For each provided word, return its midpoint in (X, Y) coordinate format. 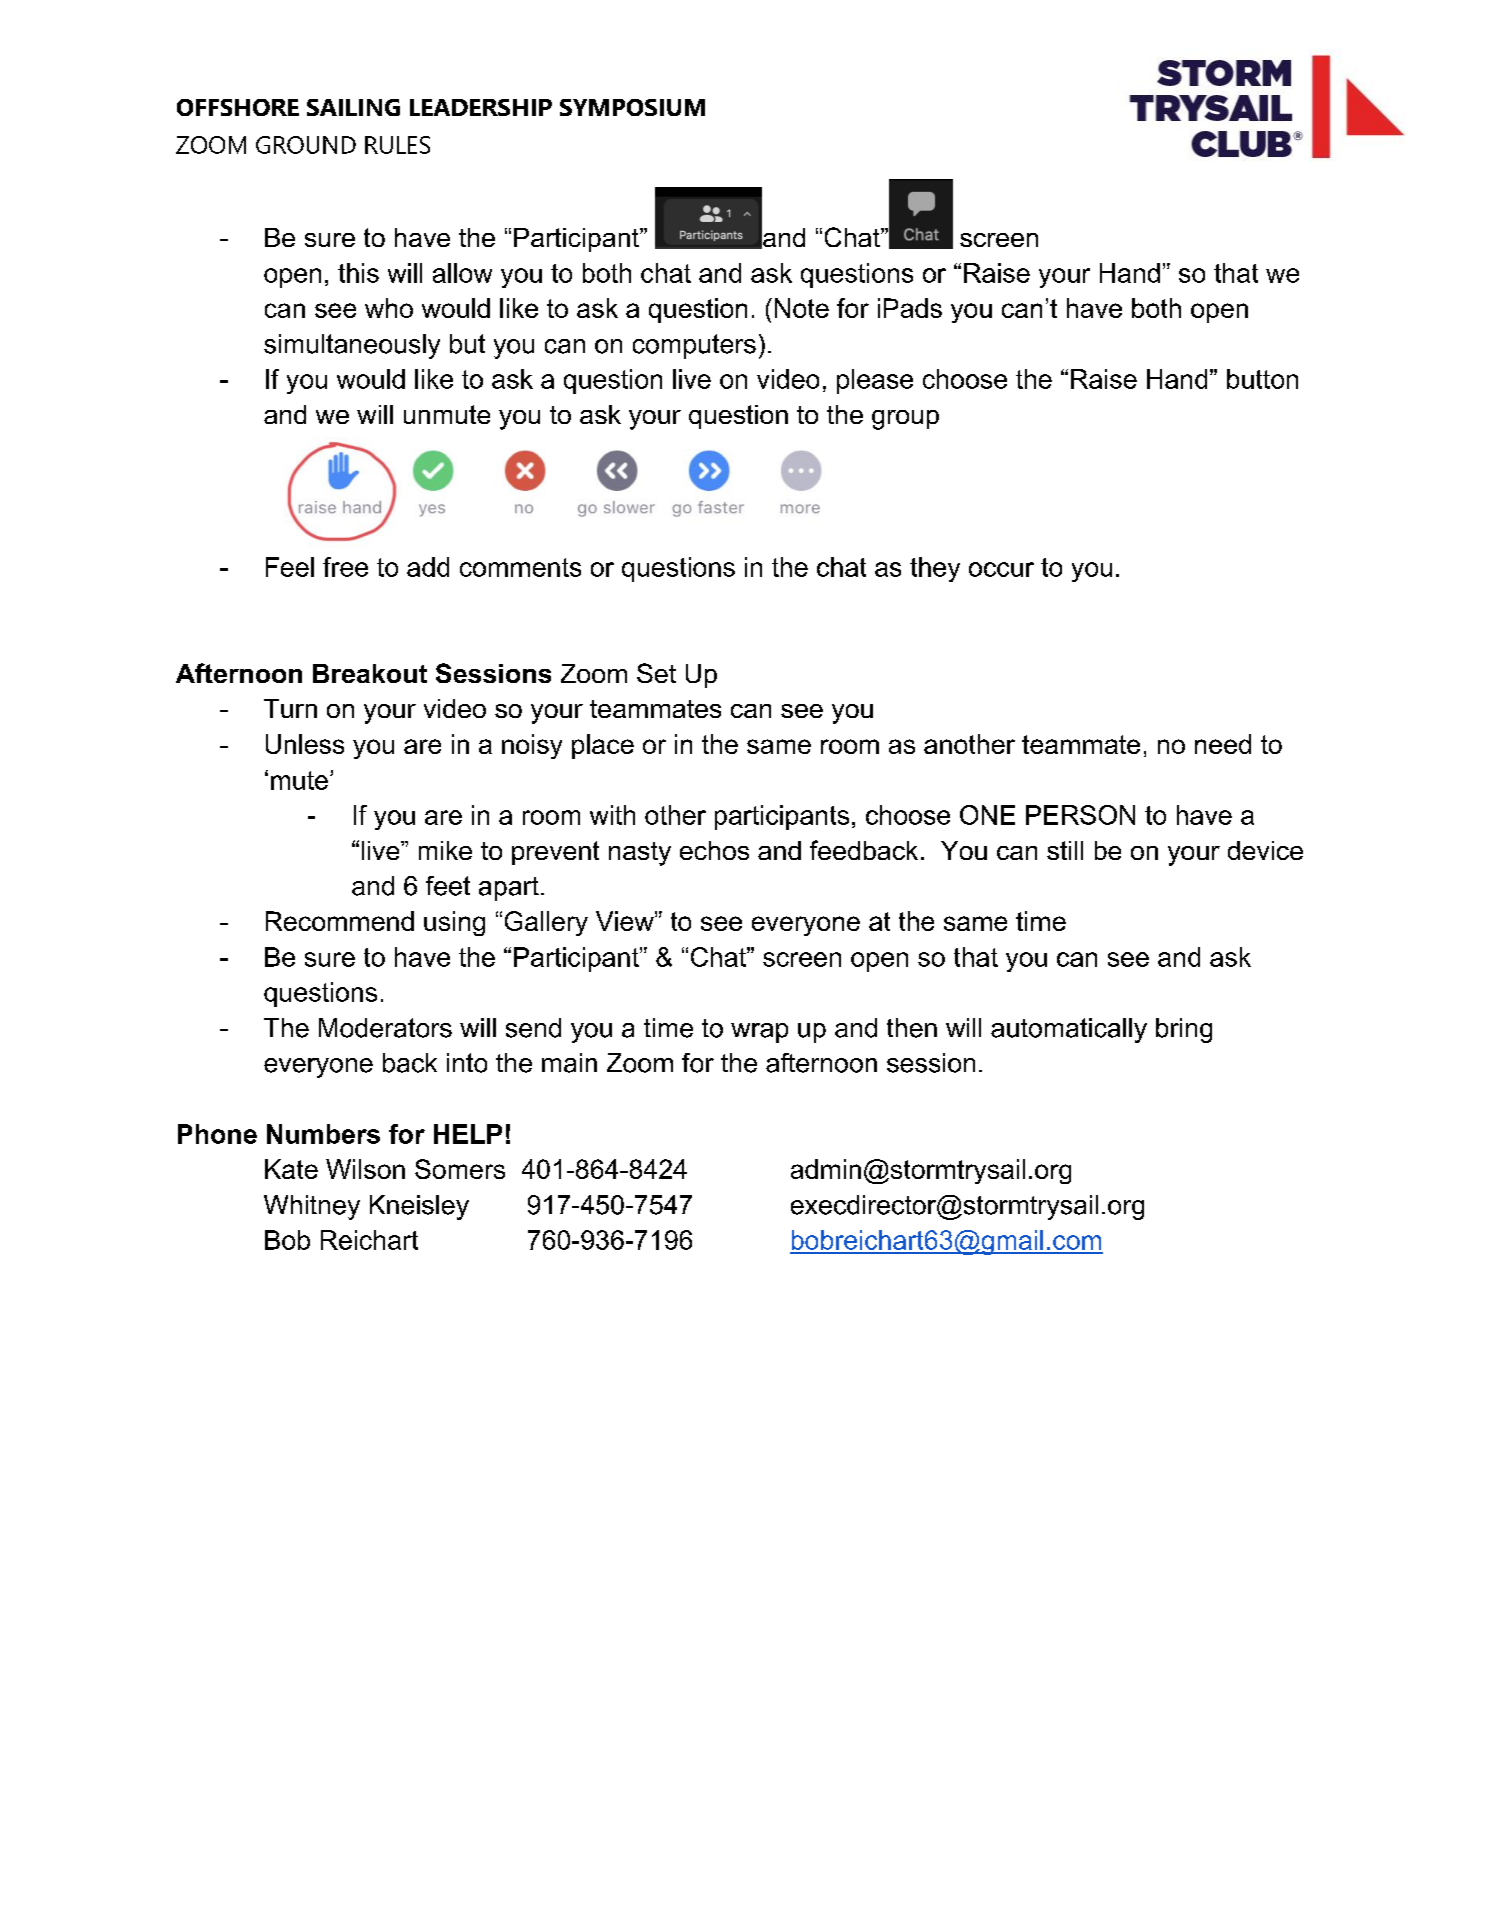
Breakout (370, 673)
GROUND (306, 145)
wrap (759, 1033)
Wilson (365, 1169)
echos (714, 850)
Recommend (340, 921)
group (905, 420)
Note (802, 308)
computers (694, 346)
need (1223, 744)
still (1065, 850)
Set (656, 673)
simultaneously (352, 346)
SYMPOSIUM (632, 107)
